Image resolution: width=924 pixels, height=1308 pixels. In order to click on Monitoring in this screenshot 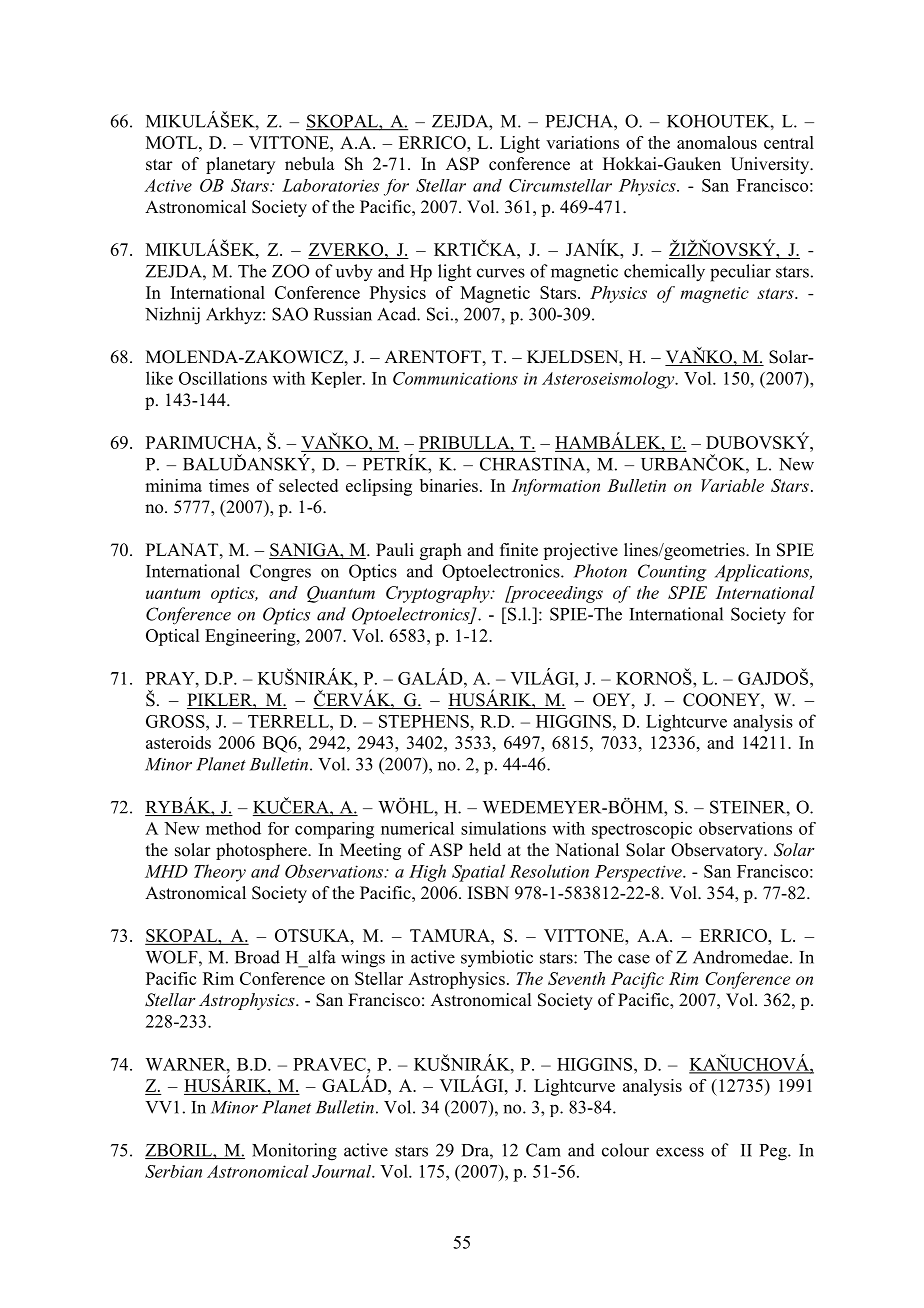, I will do `click(294, 1152)`.
